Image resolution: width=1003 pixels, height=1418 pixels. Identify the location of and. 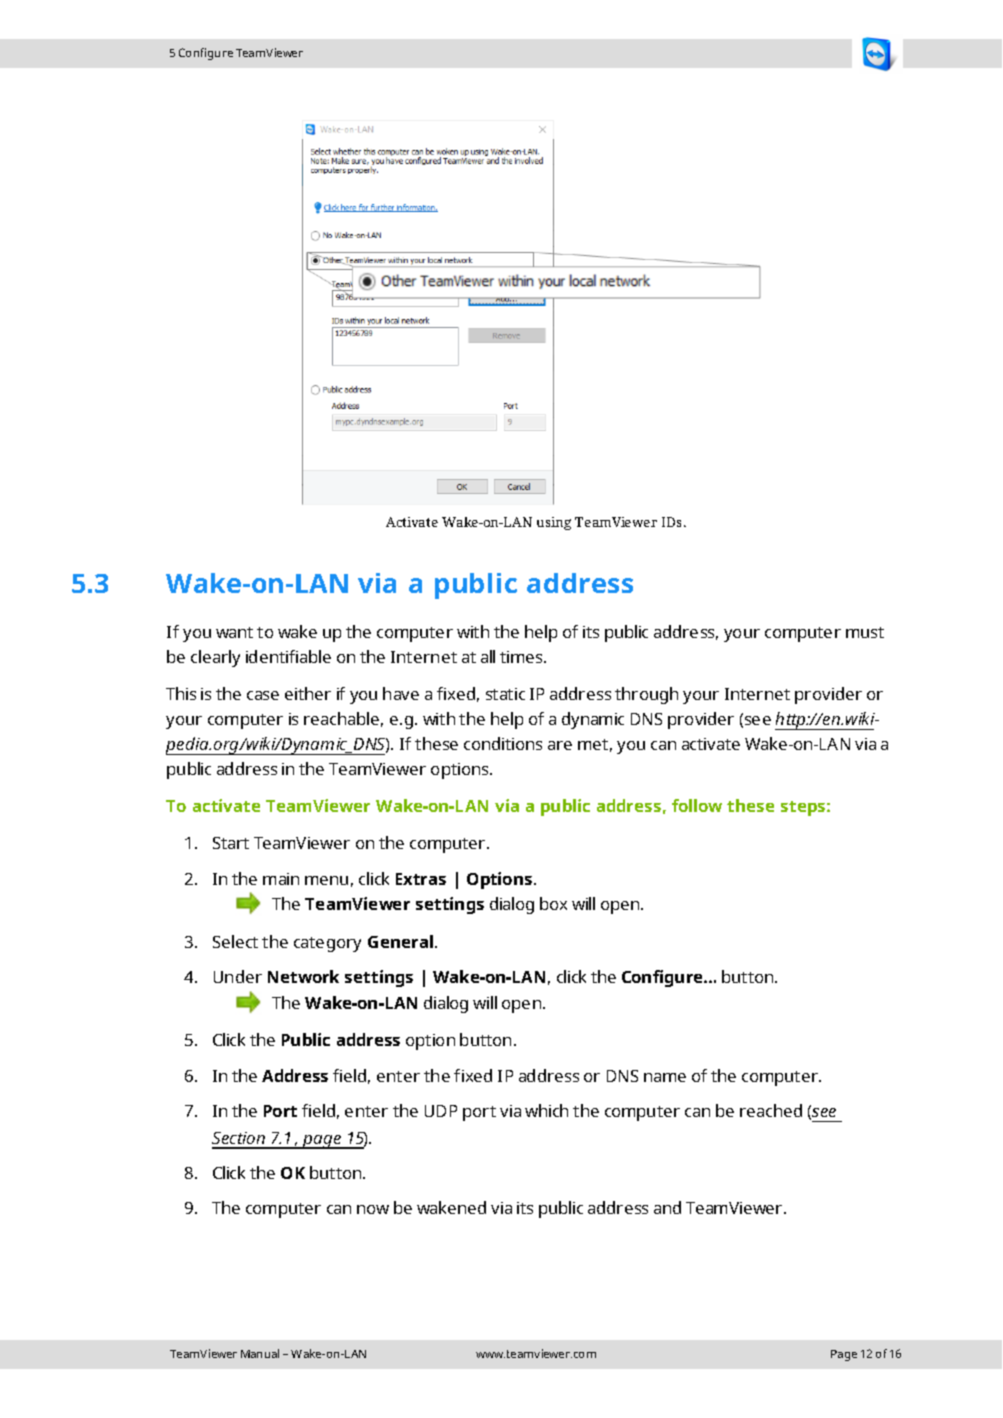
(667, 1207).
